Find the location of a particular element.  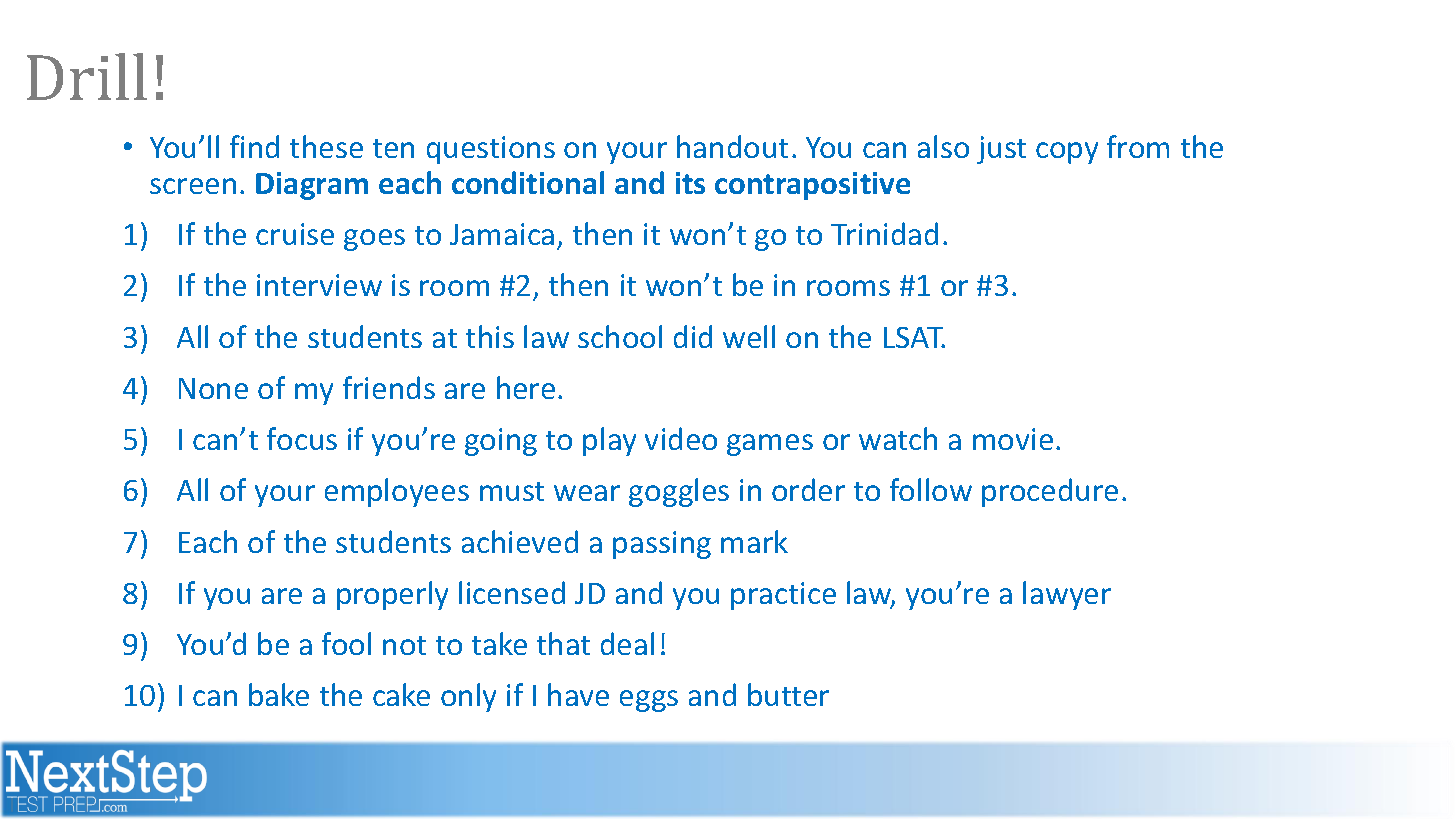

law is located at coordinates (546, 336).
